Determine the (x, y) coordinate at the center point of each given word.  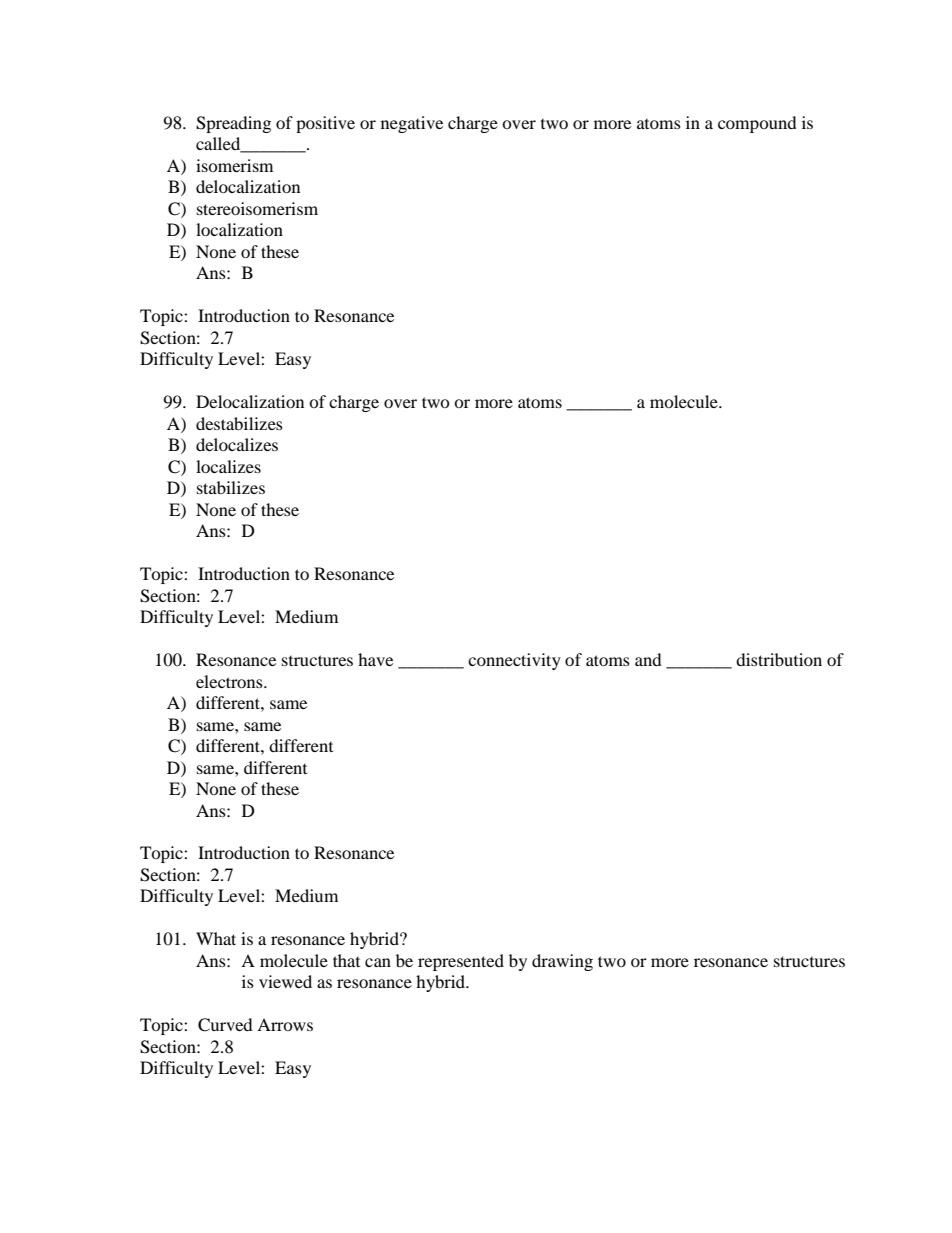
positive (325, 124)
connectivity (514, 661)
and (648, 659)
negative (412, 124)
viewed (285, 981)
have (375, 659)
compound (757, 124)
